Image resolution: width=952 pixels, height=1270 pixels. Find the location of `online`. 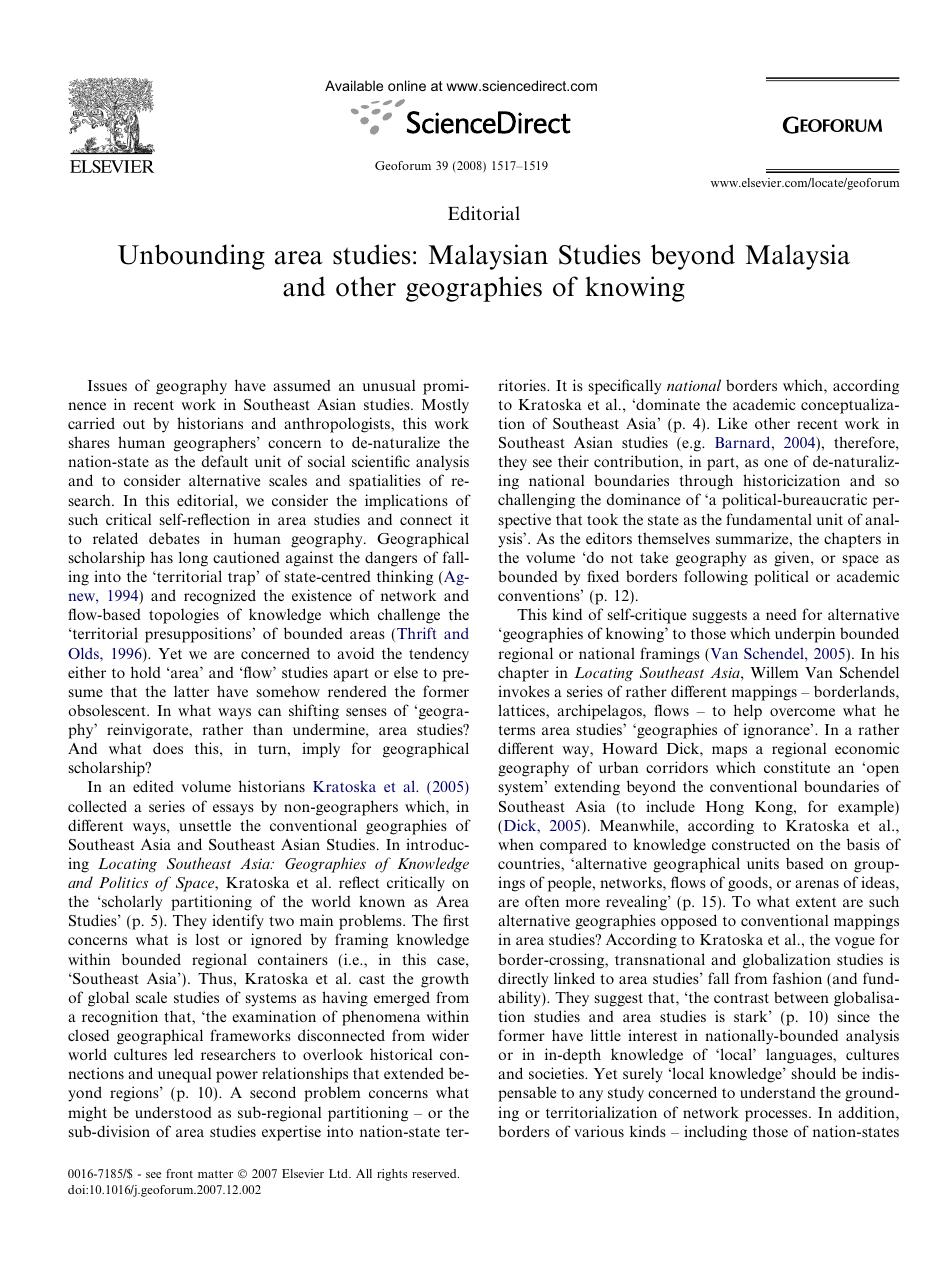

online is located at coordinates (407, 85).
